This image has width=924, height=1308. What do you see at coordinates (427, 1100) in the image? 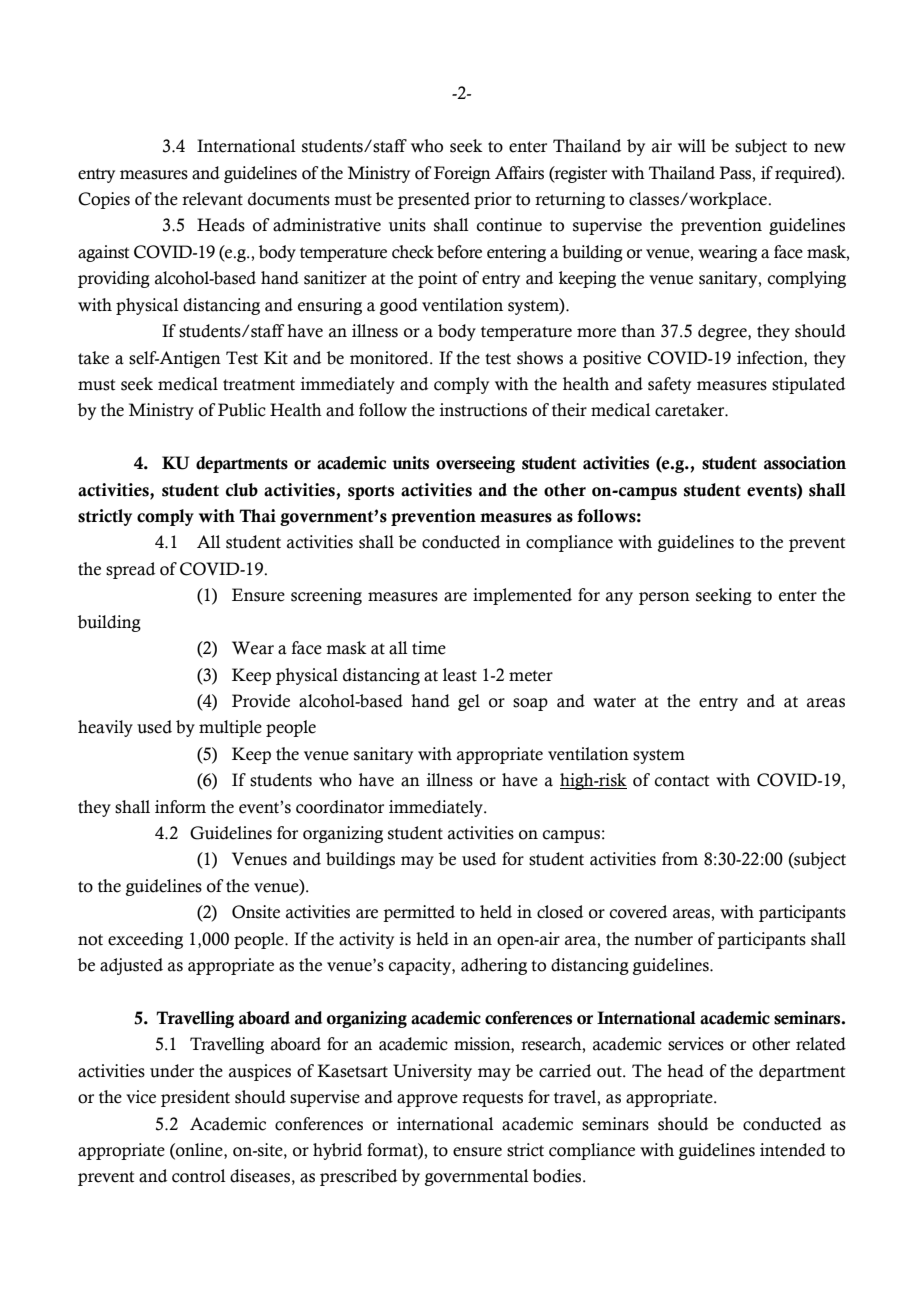
I see `approve` at bounding box center [427, 1100].
